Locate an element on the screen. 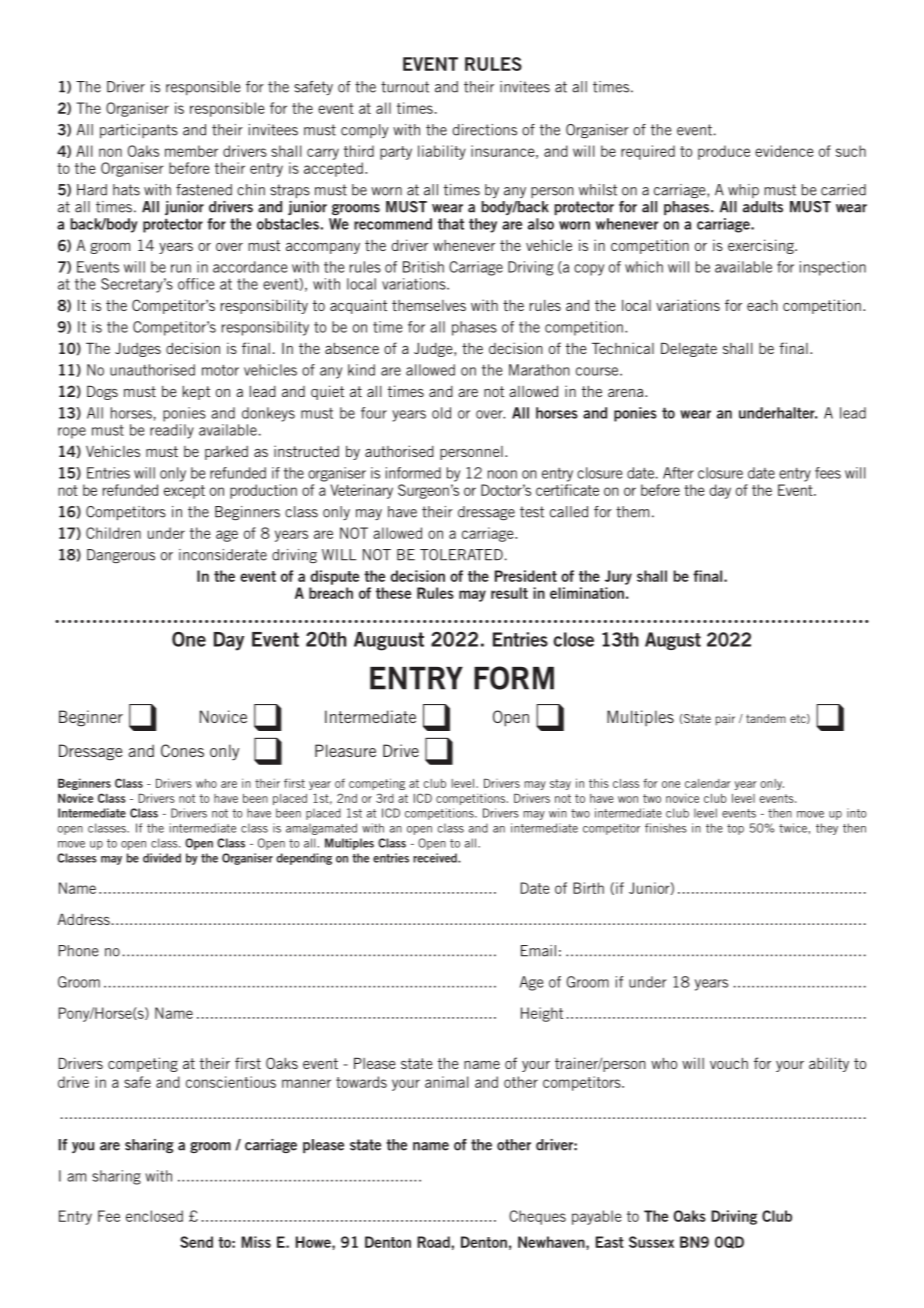 This screenshot has height=1308, width=924. fees is located at coordinates (828, 473).
